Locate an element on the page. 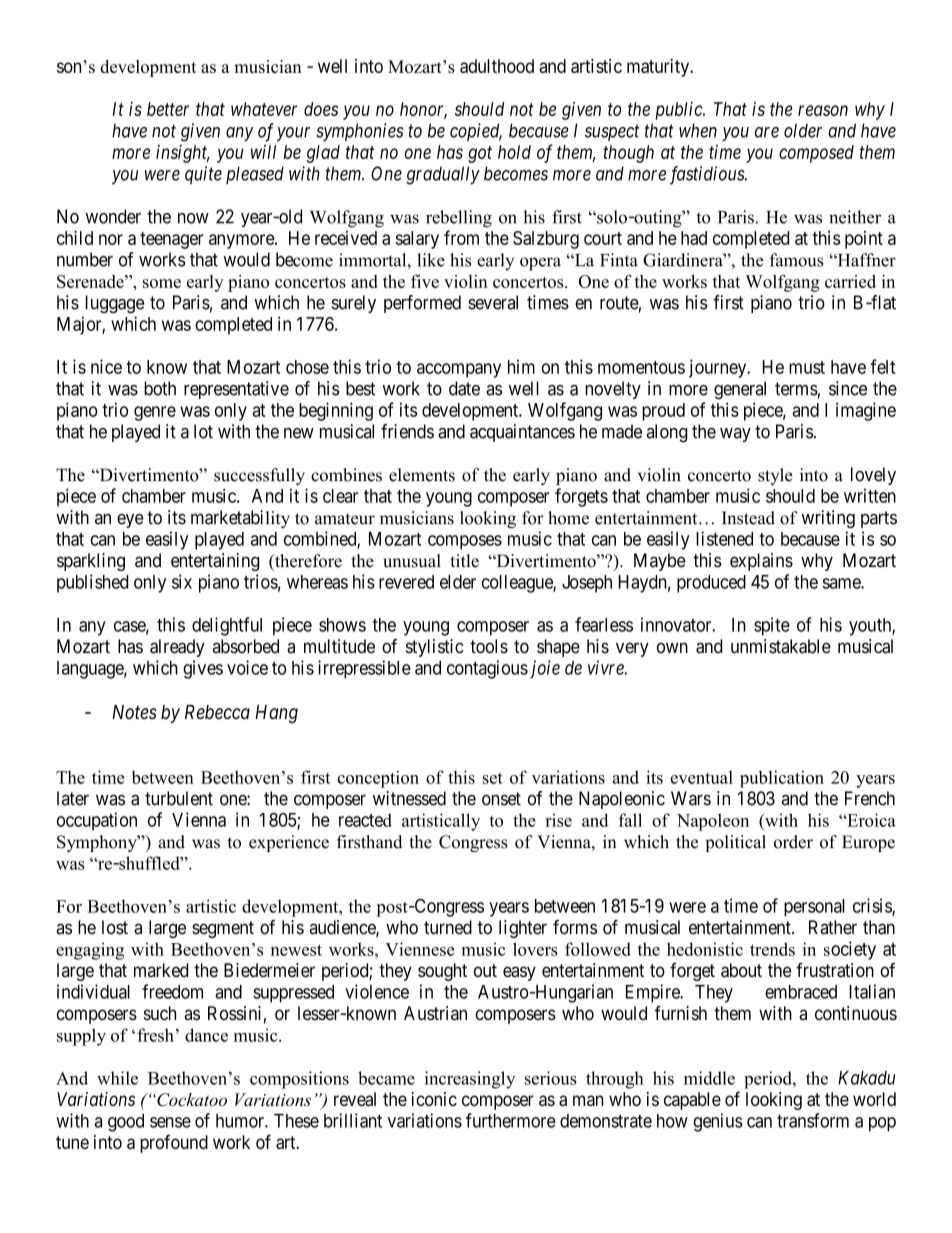 The width and height of the document is (952, 1233). lot is located at coordinates (203, 431).
